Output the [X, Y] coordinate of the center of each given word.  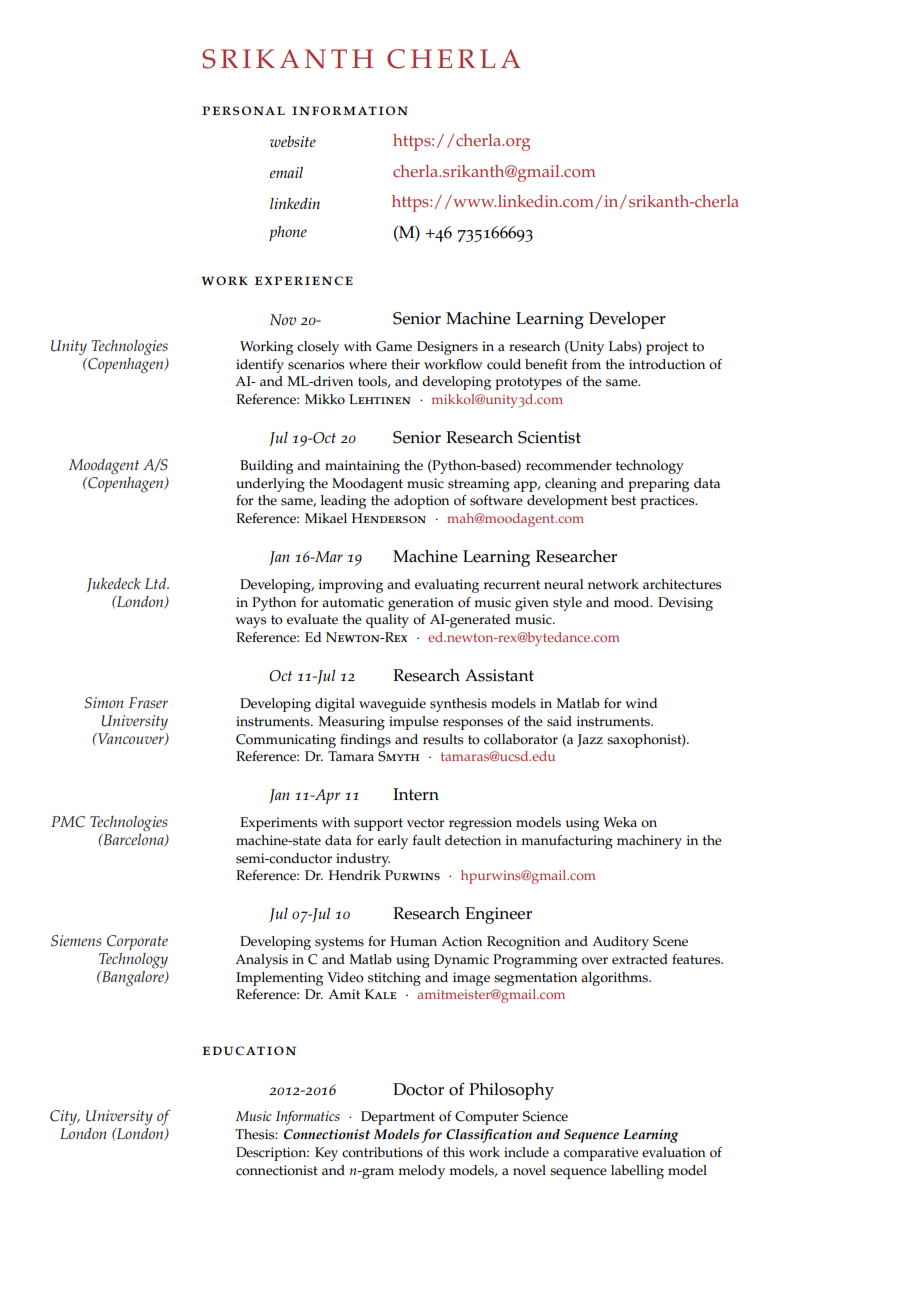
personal [243, 111]
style [567, 604]
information [350, 111]
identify [260, 366]
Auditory [620, 943]
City [65, 1117]
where [368, 364]
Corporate [137, 942]
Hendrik [355, 875]
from [586, 364]
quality [387, 621]
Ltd [157, 583]
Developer [627, 320]
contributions [382, 1152]
